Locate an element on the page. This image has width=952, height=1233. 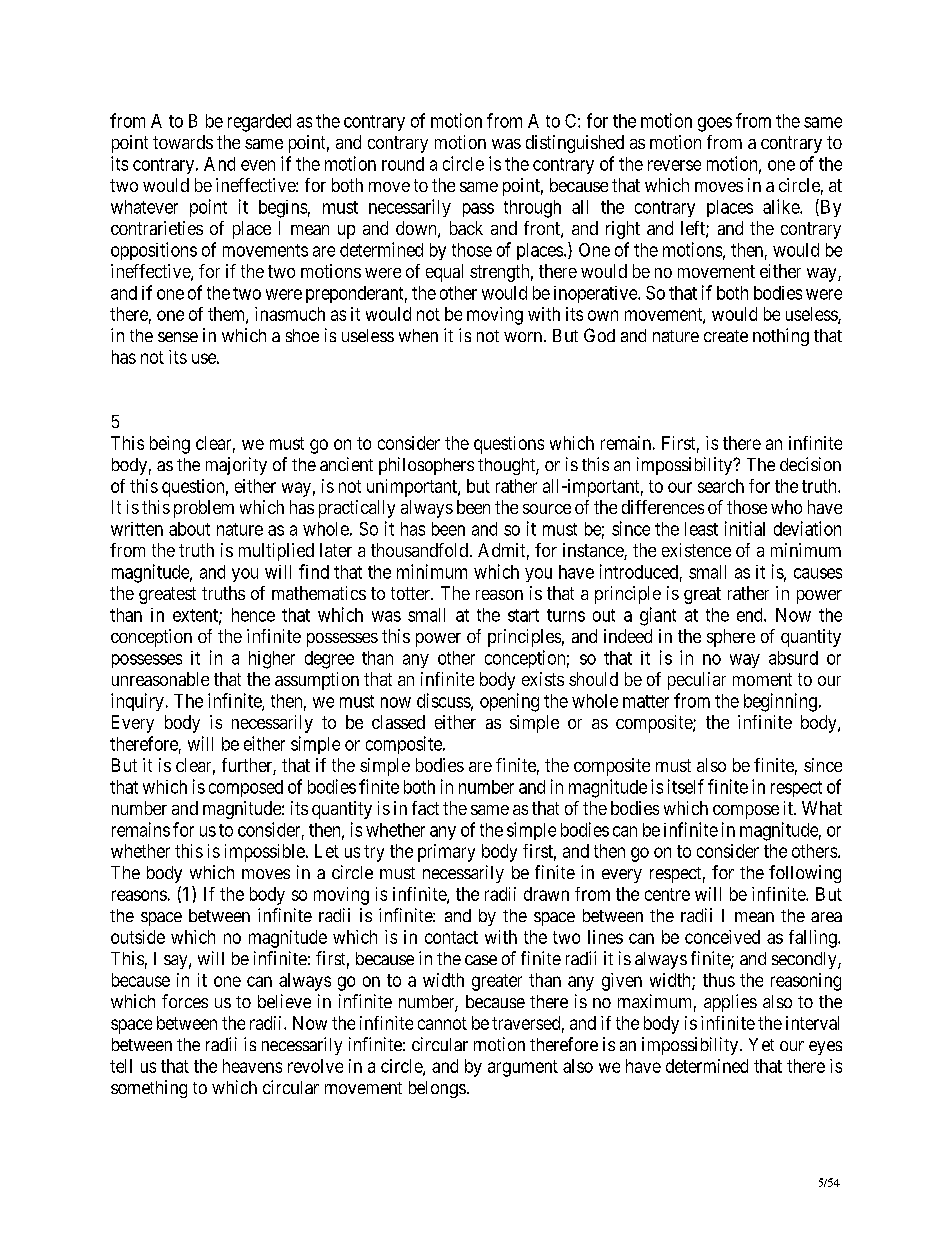
hence is located at coordinates (253, 615).
